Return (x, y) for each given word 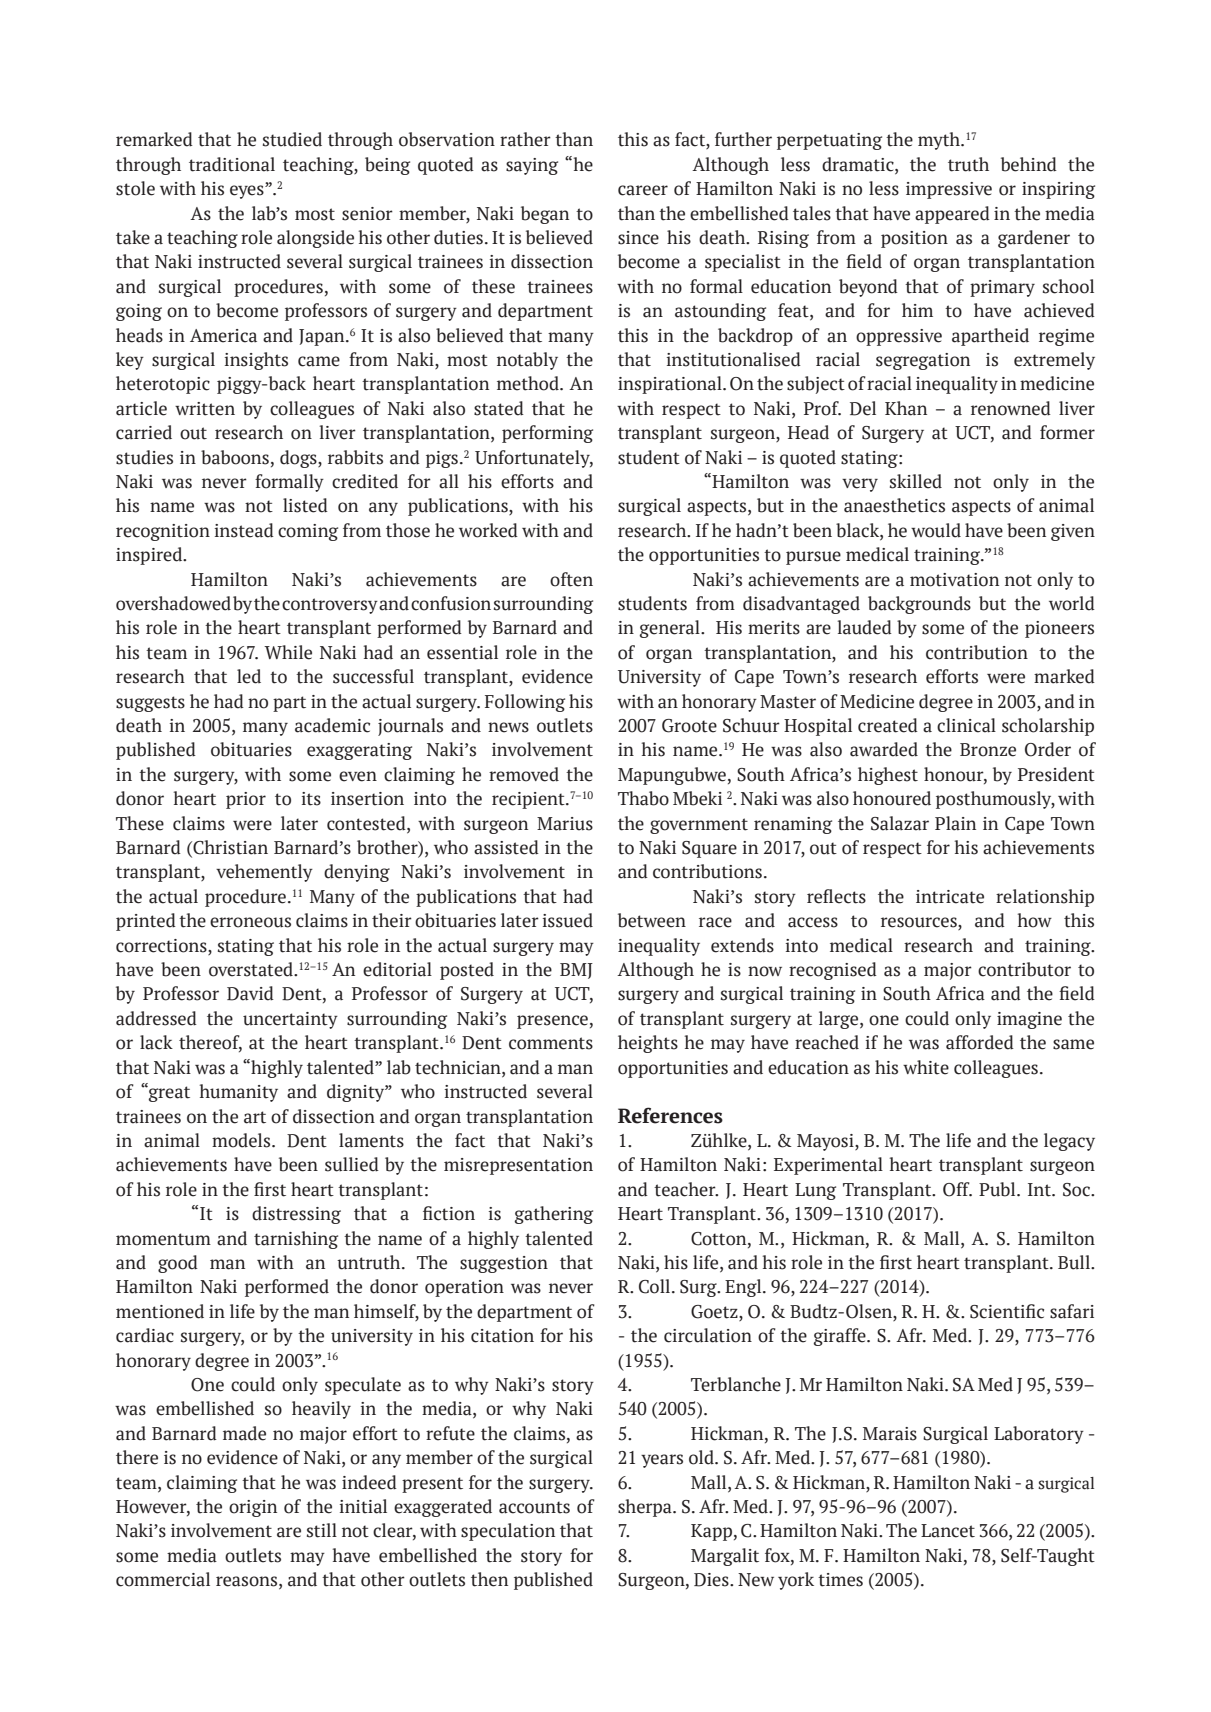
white (926, 1067)
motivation (954, 580)
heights (648, 1044)
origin (253, 1508)
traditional (232, 164)
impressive (949, 190)
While (288, 652)
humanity (238, 1093)
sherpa (646, 1508)
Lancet (948, 1531)
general (671, 629)
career (643, 190)
